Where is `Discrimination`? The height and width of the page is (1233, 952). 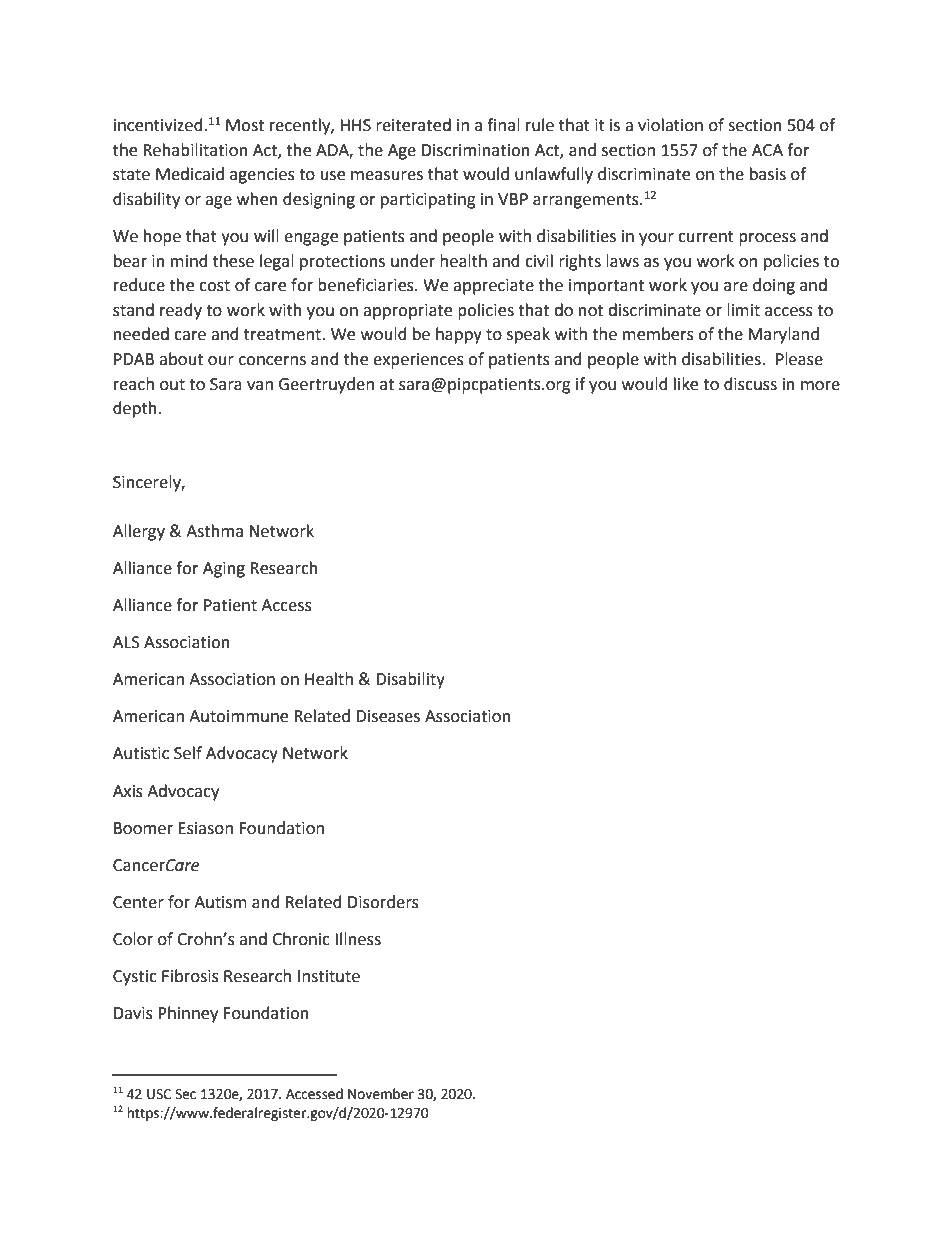 Discrimination is located at coordinates (476, 150).
